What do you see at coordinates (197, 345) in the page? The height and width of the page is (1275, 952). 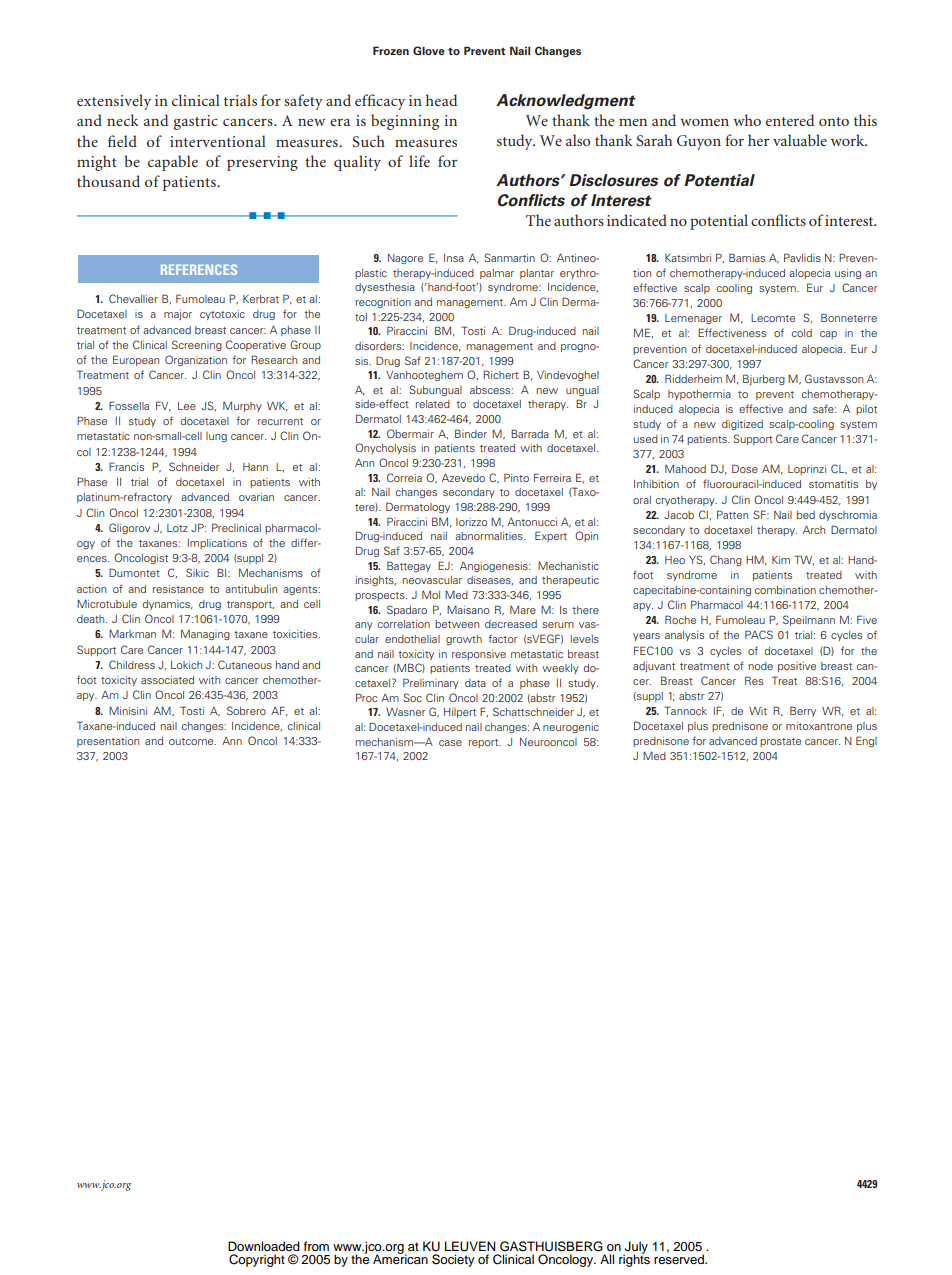 I see `Screening` at bounding box center [197, 345].
